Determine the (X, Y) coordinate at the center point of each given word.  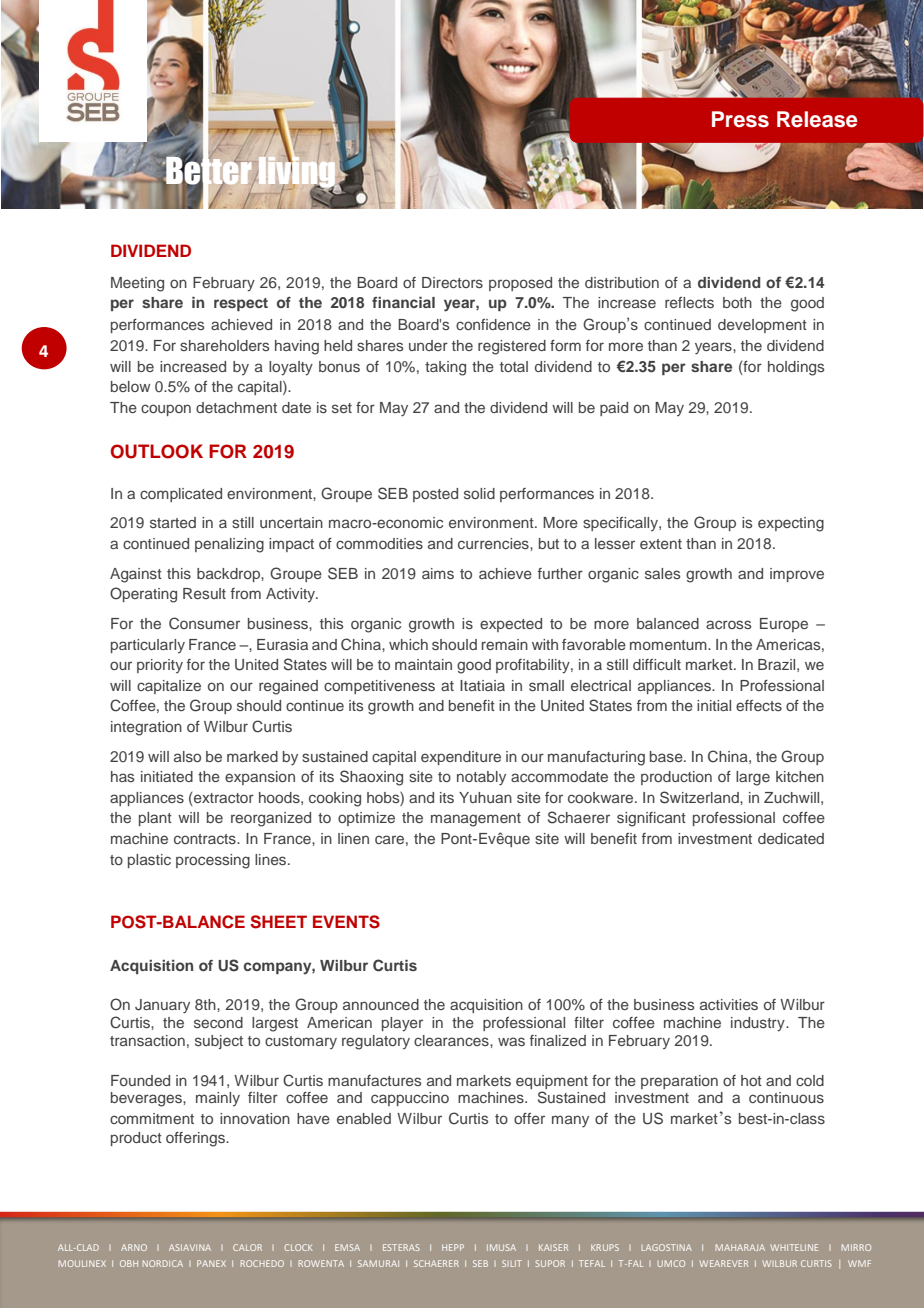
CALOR (247, 1247)
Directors (452, 282)
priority (160, 666)
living (297, 172)
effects (759, 705)
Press (740, 119)
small (546, 685)
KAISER (553, 1247)
